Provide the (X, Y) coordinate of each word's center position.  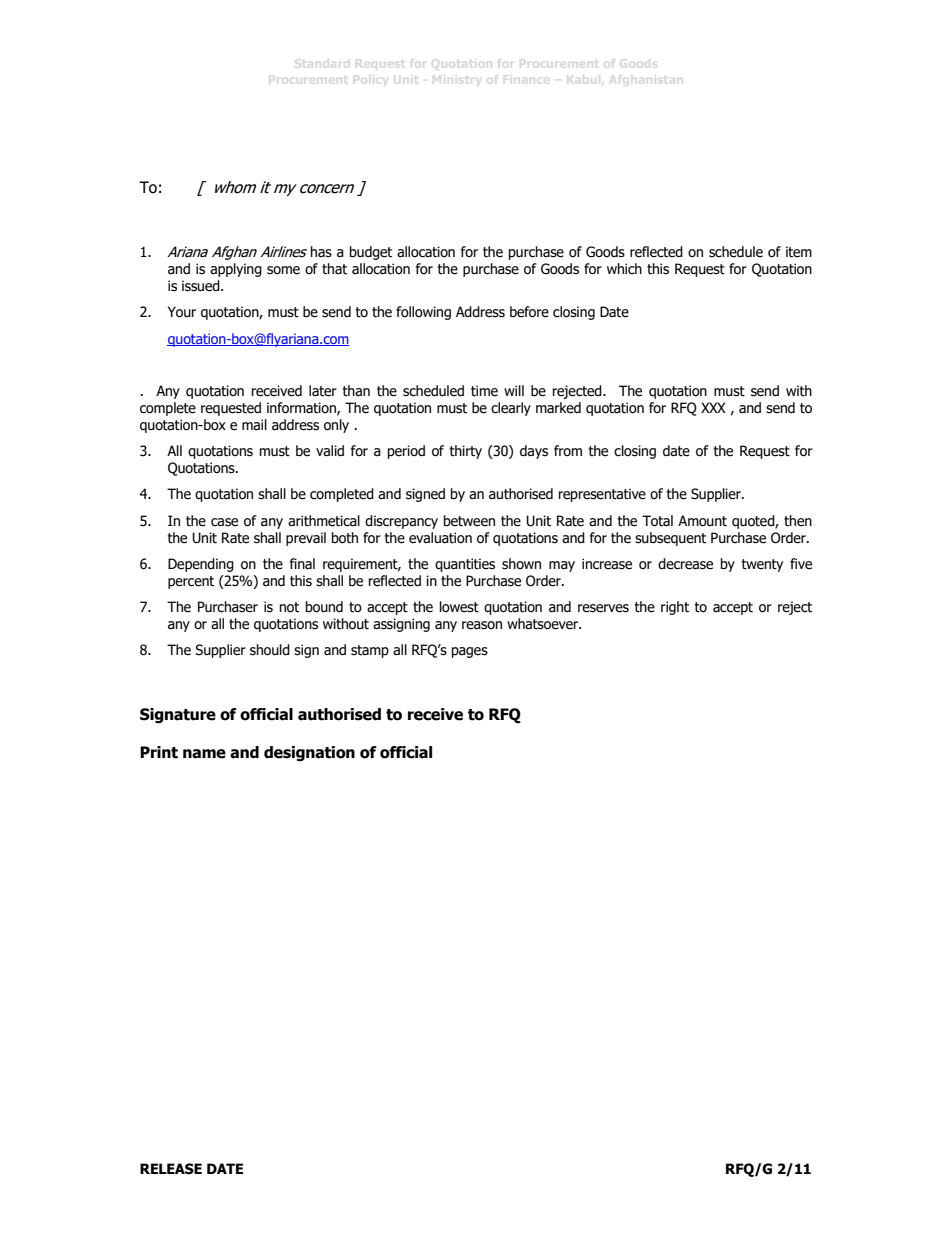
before (529, 312)
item (799, 252)
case (224, 522)
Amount (702, 521)
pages (470, 652)
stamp (370, 651)
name (204, 754)
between (469, 521)
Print (159, 752)
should (270, 650)
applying (236, 270)
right (675, 608)
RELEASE (171, 1169)
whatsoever (544, 624)
